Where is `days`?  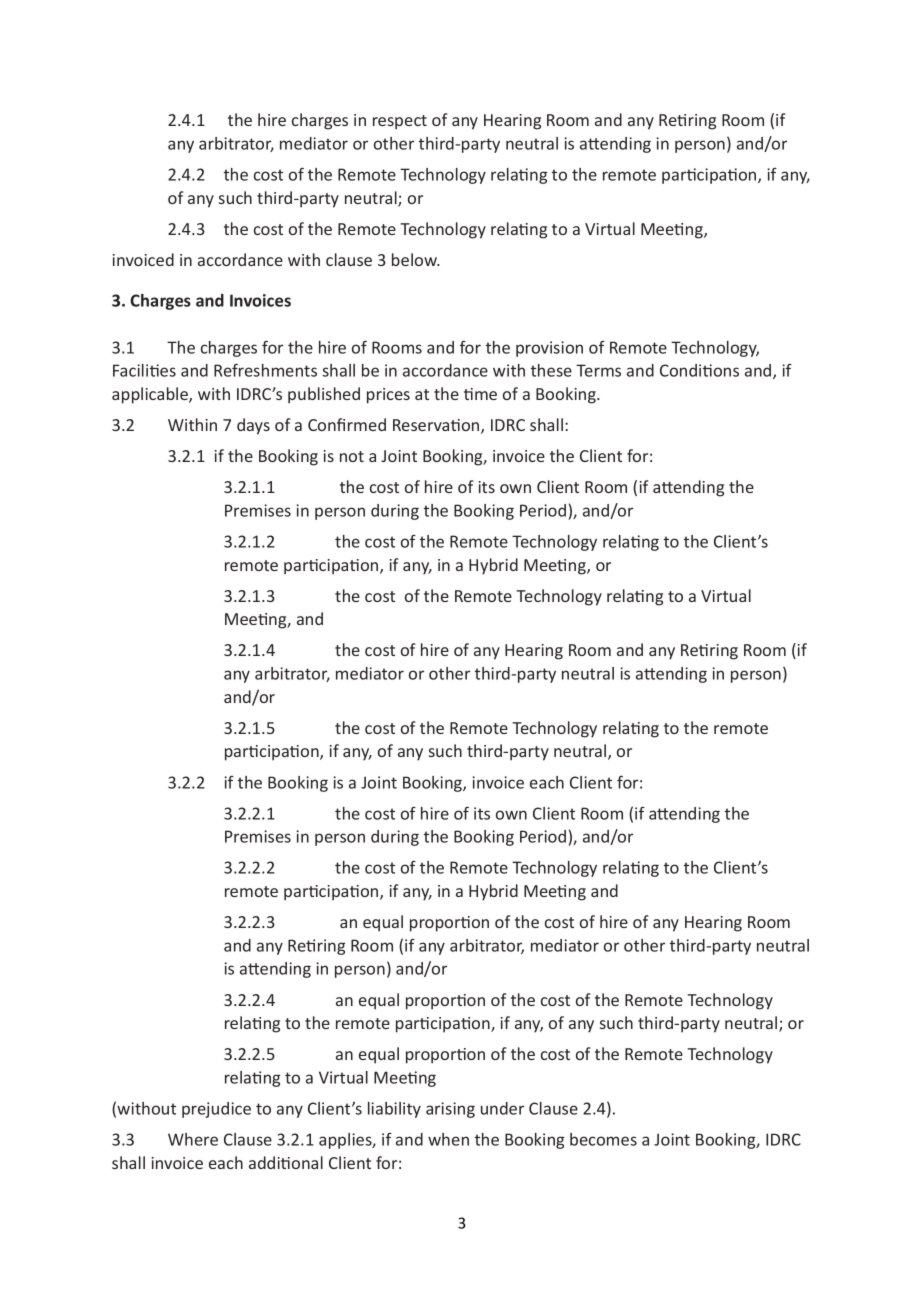
days is located at coordinates (253, 426).
